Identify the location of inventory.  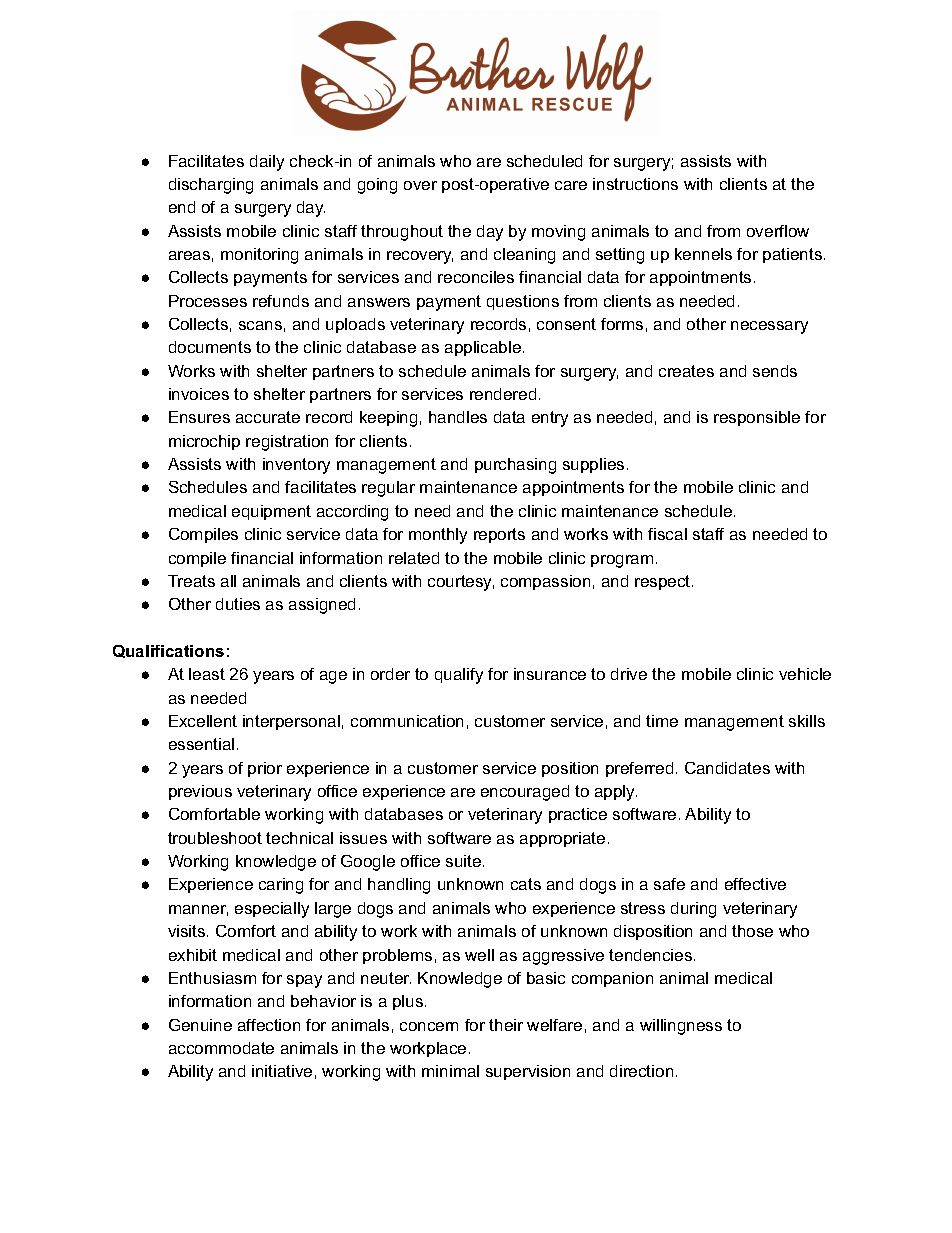
(296, 466).
